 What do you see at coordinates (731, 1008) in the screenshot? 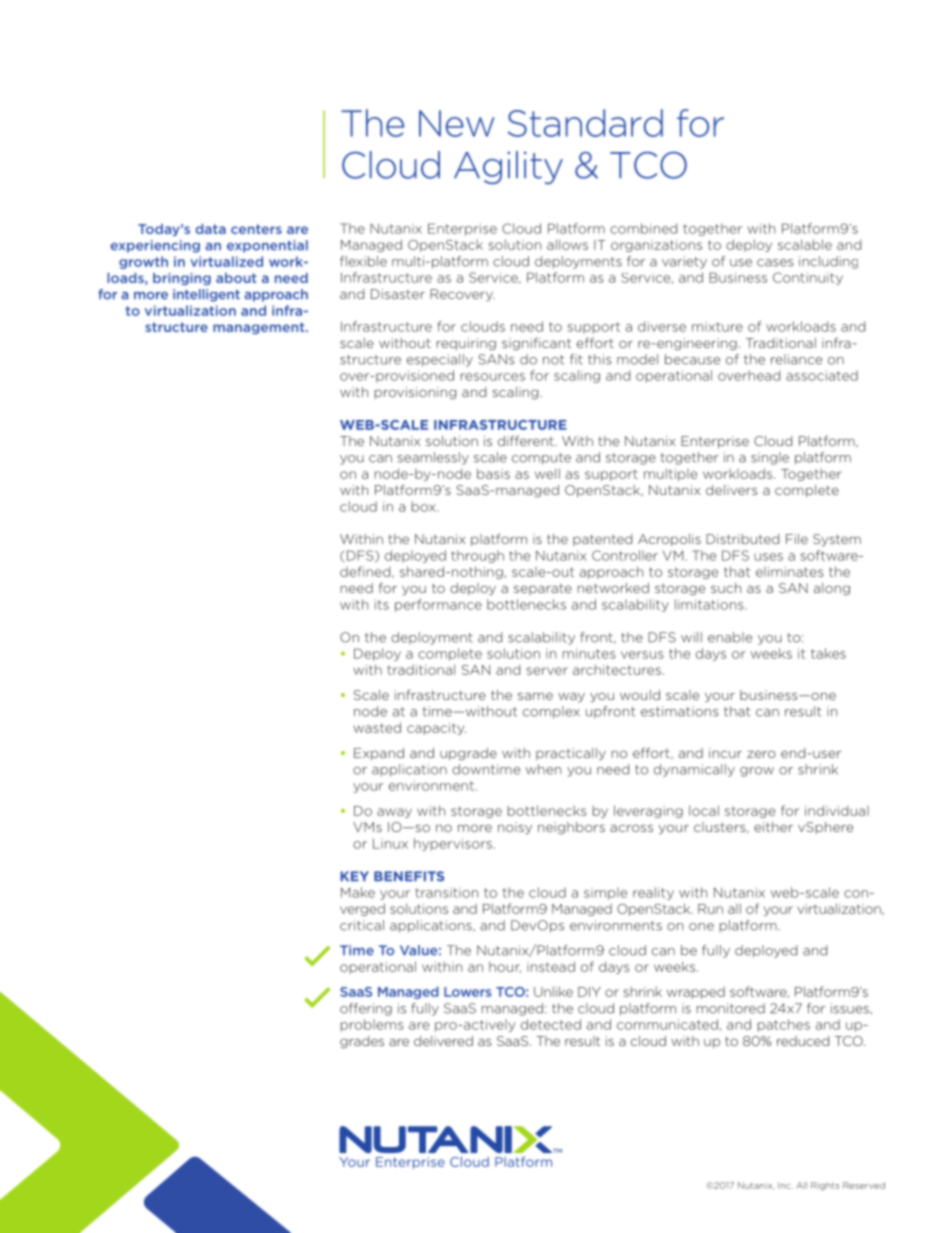
I see `monitored` at bounding box center [731, 1008].
